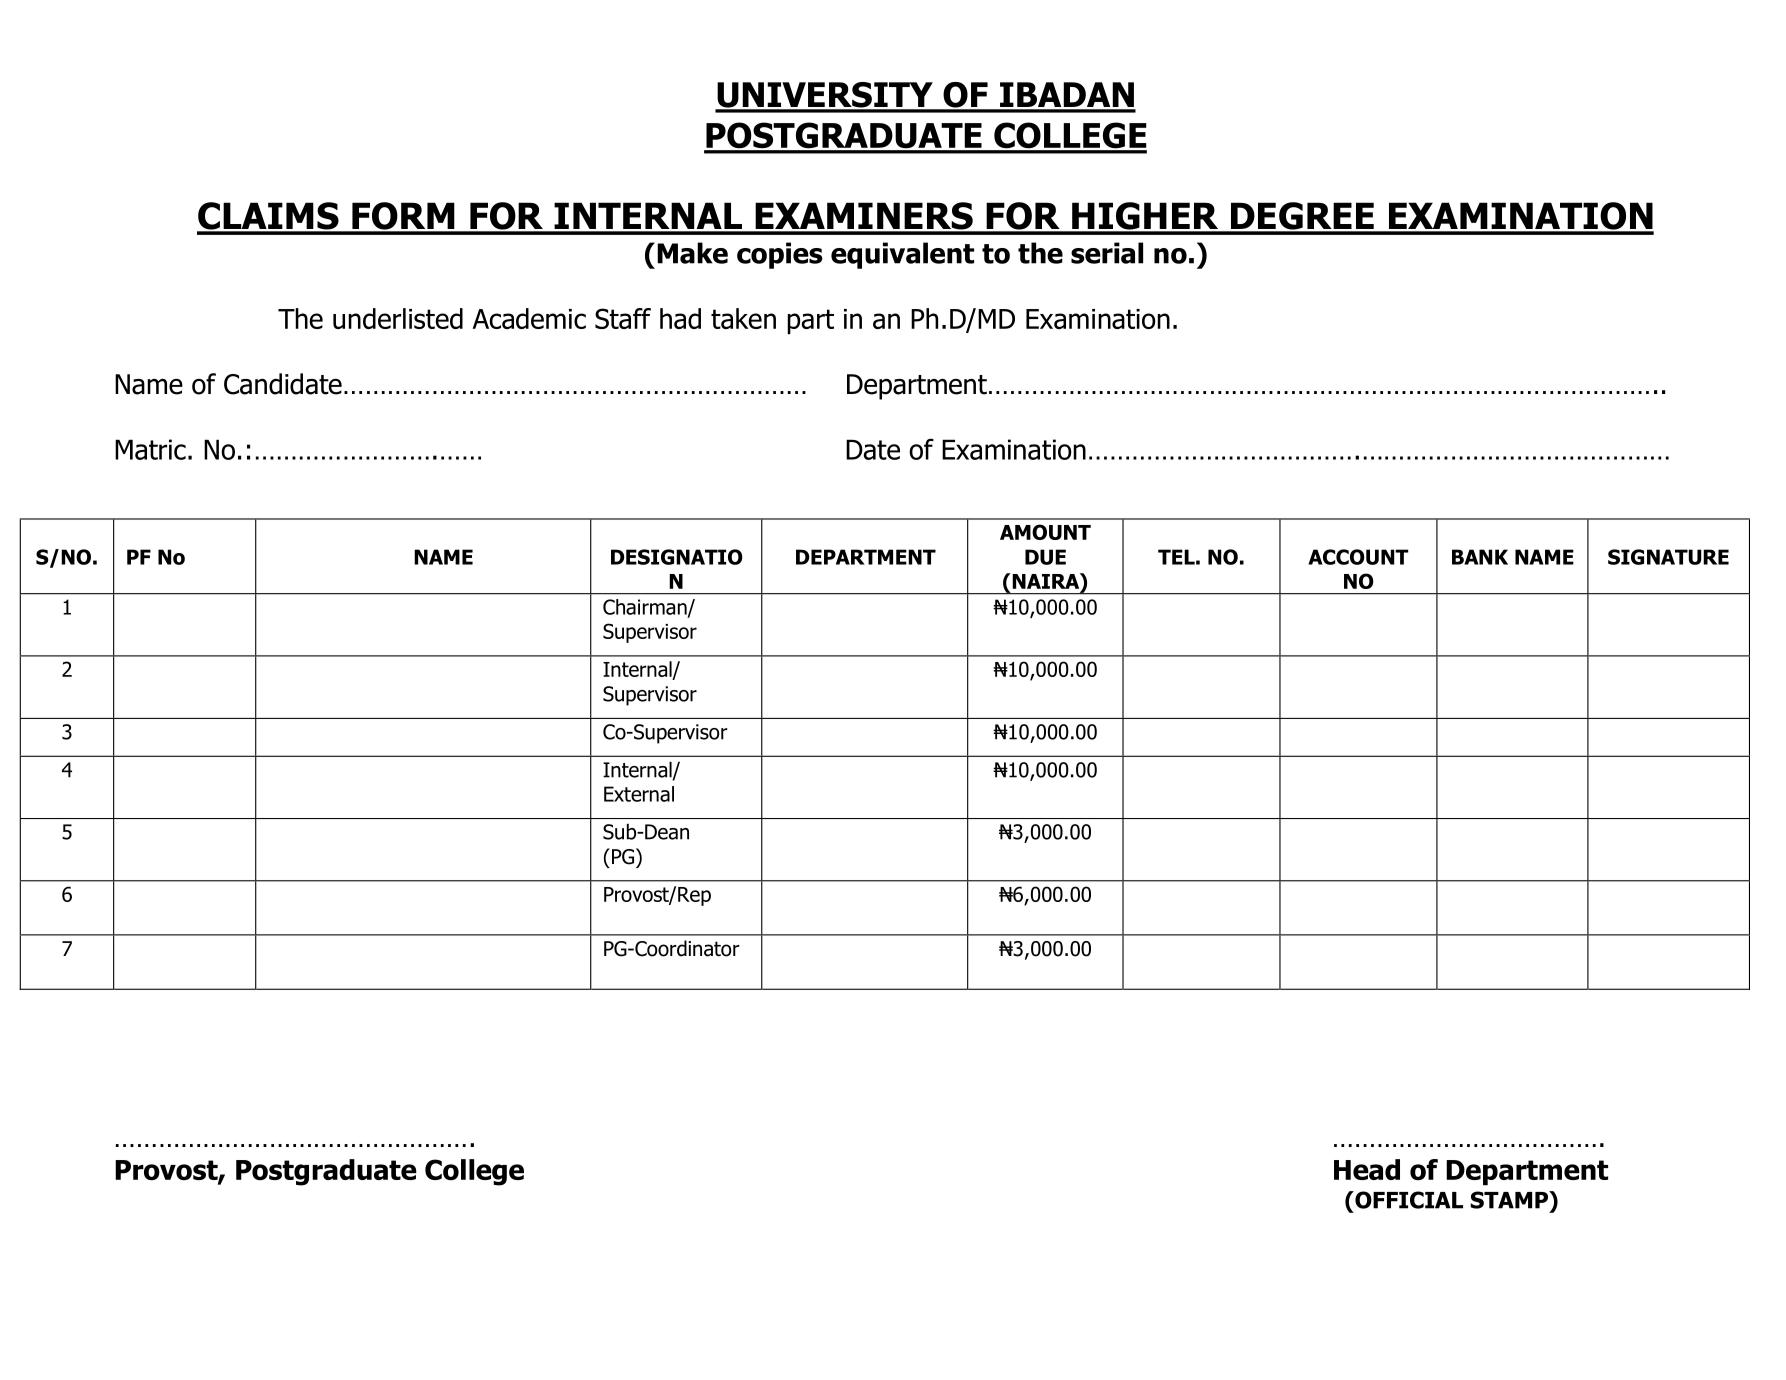 Image resolution: width=1786 pixels, height=1380 pixels. I want to click on STAMP, so click(1510, 1200).
